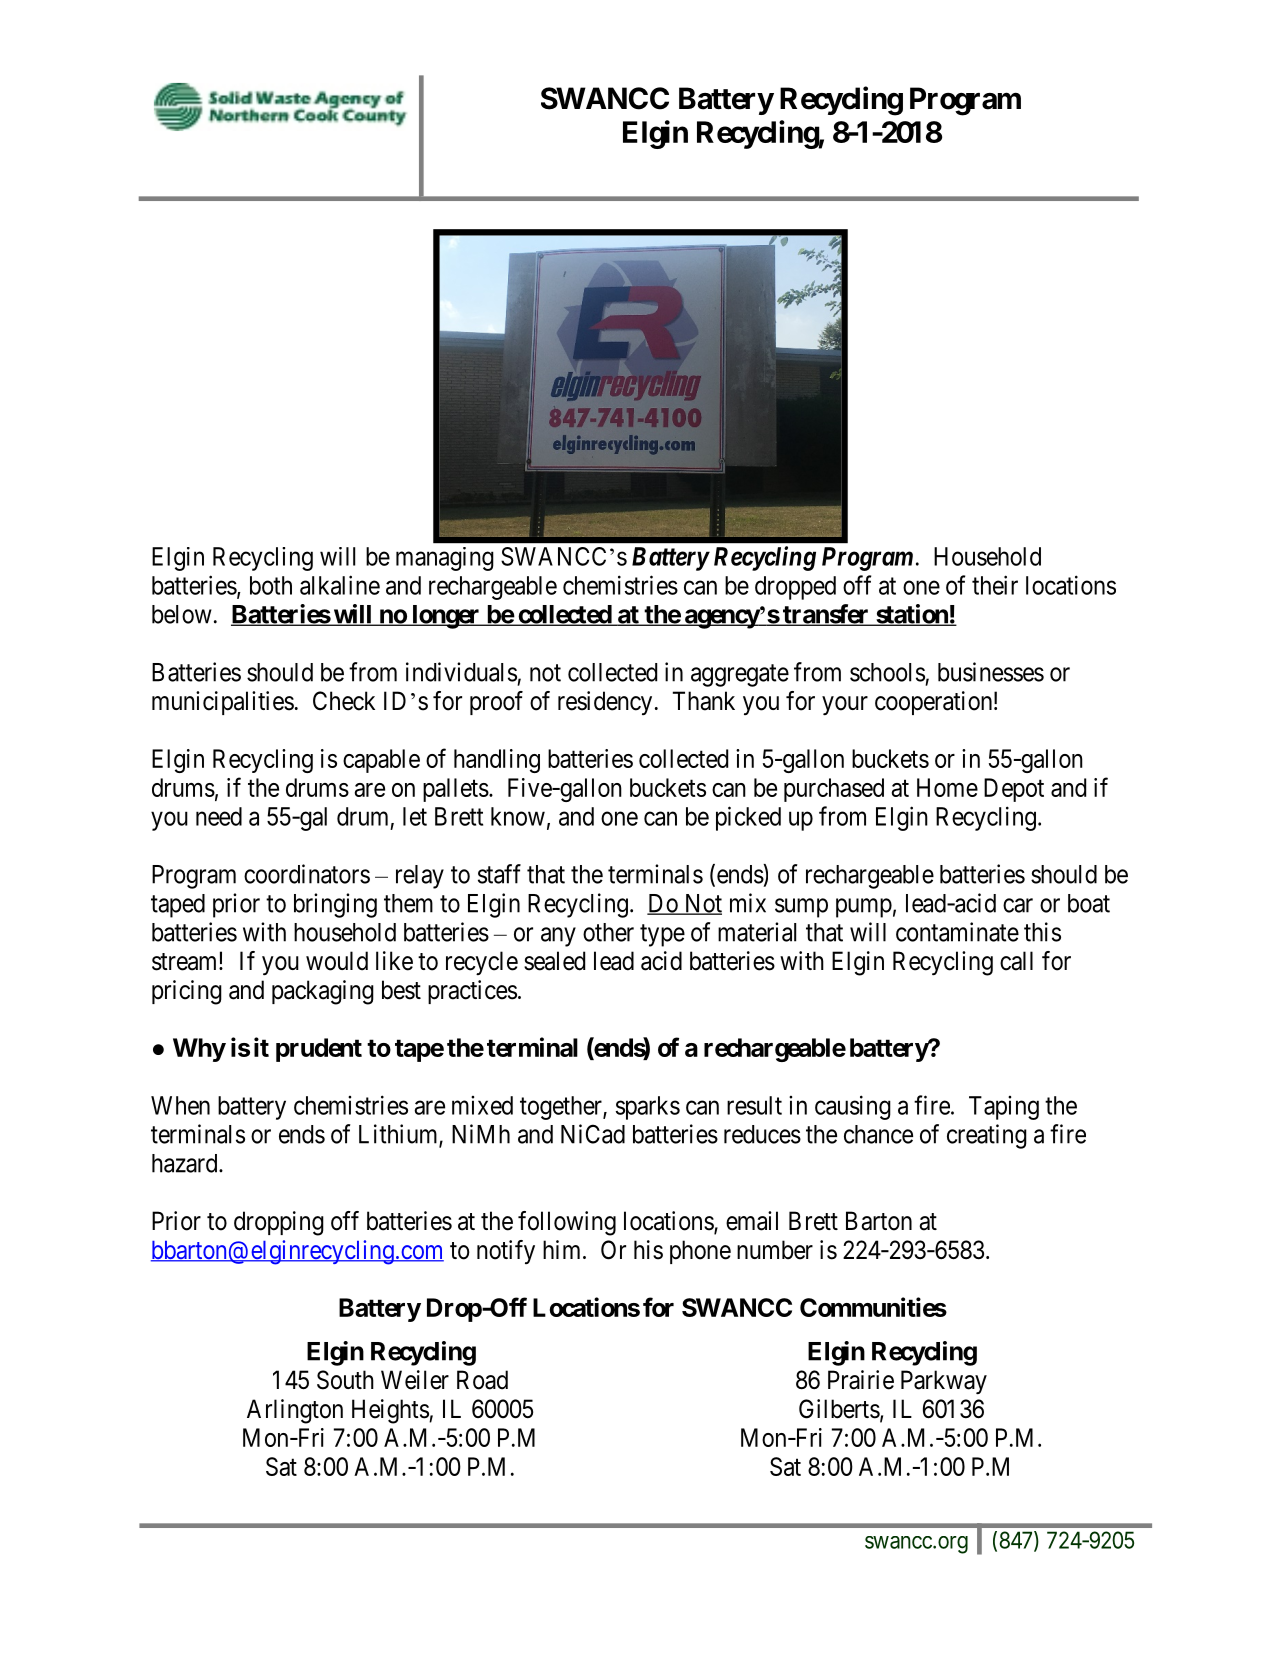 The width and height of the page is (1281, 1658). I want to click on need, so click(219, 816).
